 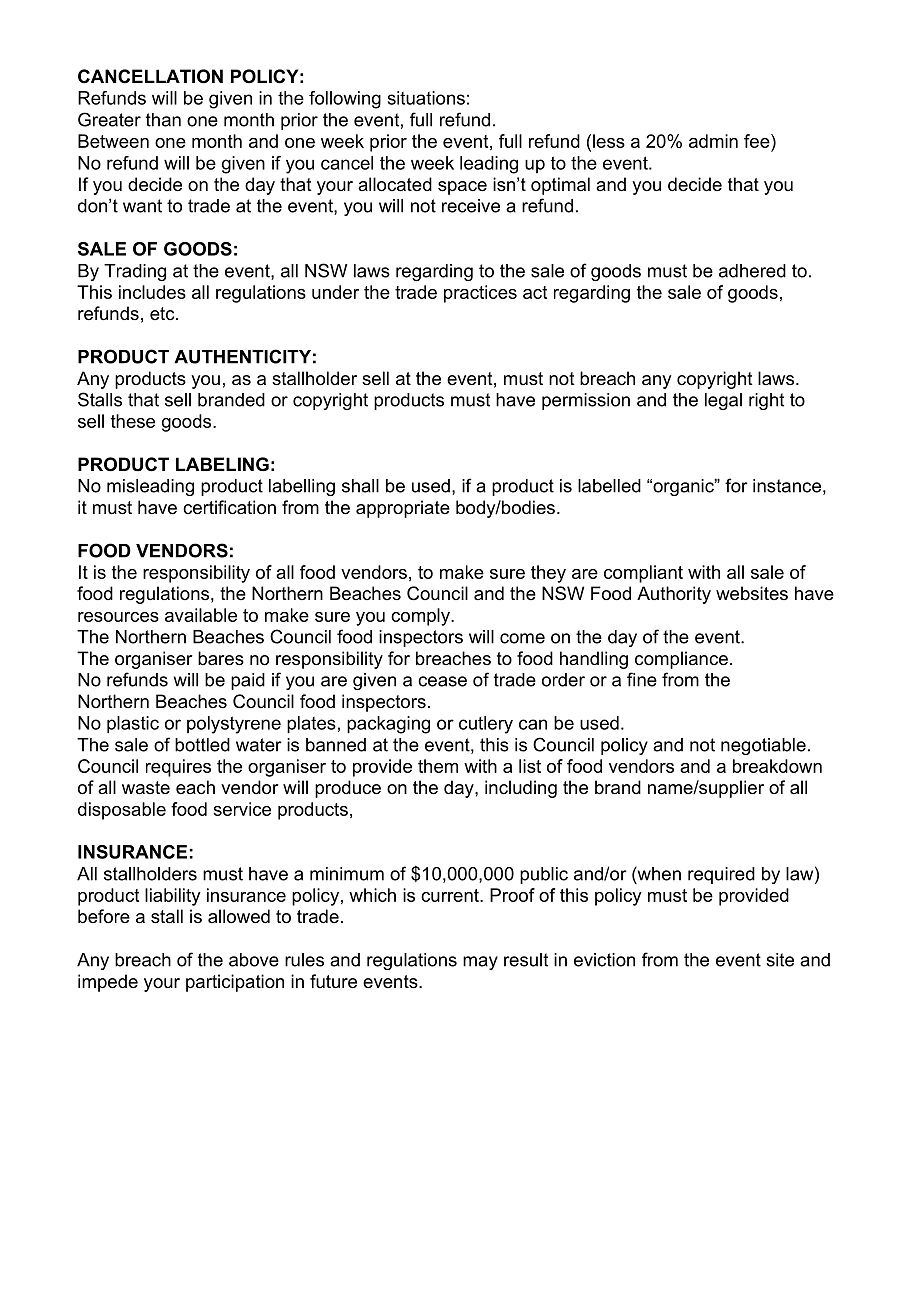 I want to click on bottled, so click(x=202, y=745).
